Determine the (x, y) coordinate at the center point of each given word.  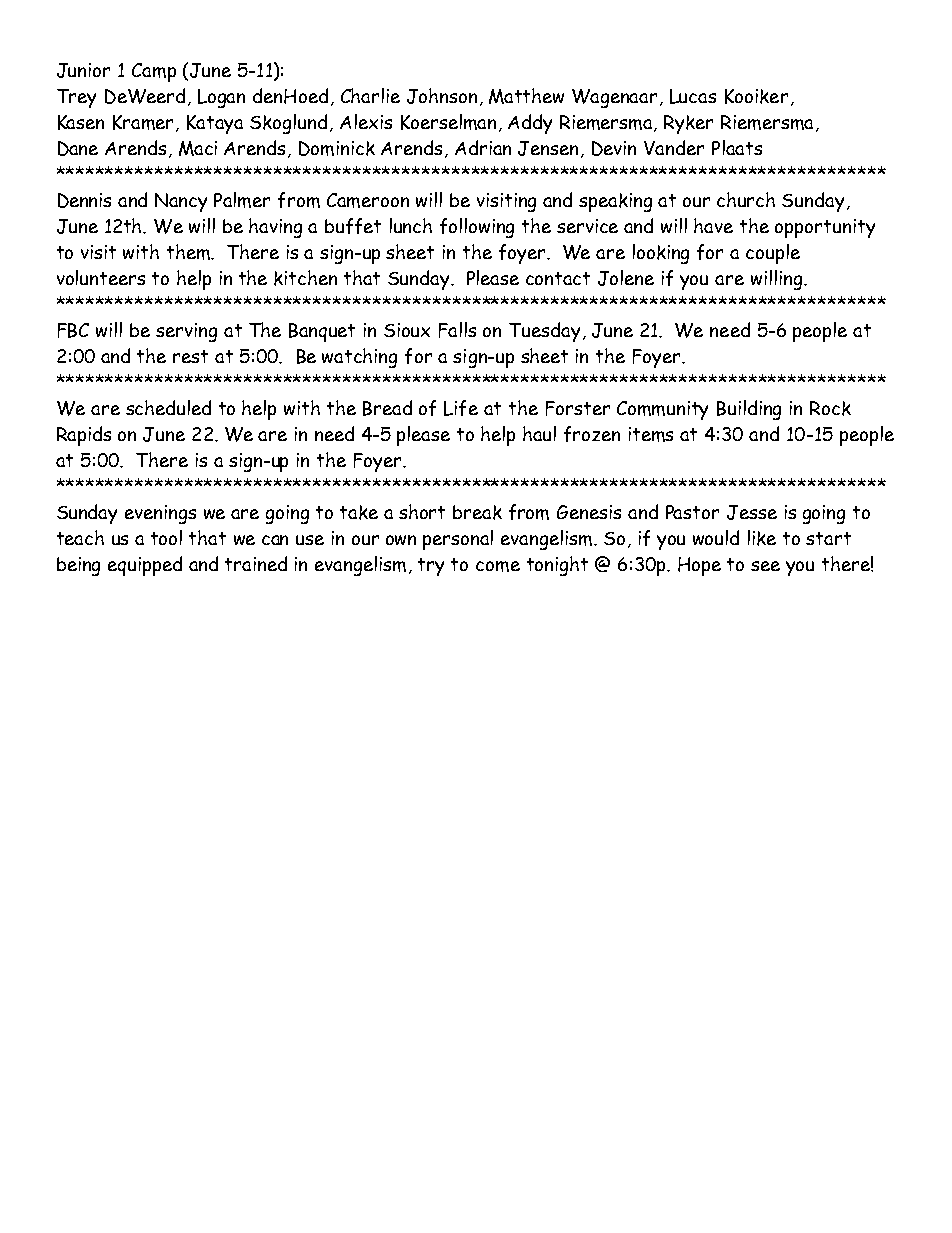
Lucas (693, 96)
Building (749, 410)
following (477, 228)
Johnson (442, 96)
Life (461, 408)
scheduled (168, 407)
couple (773, 254)
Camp (154, 72)
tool (166, 537)
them (190, 252)
